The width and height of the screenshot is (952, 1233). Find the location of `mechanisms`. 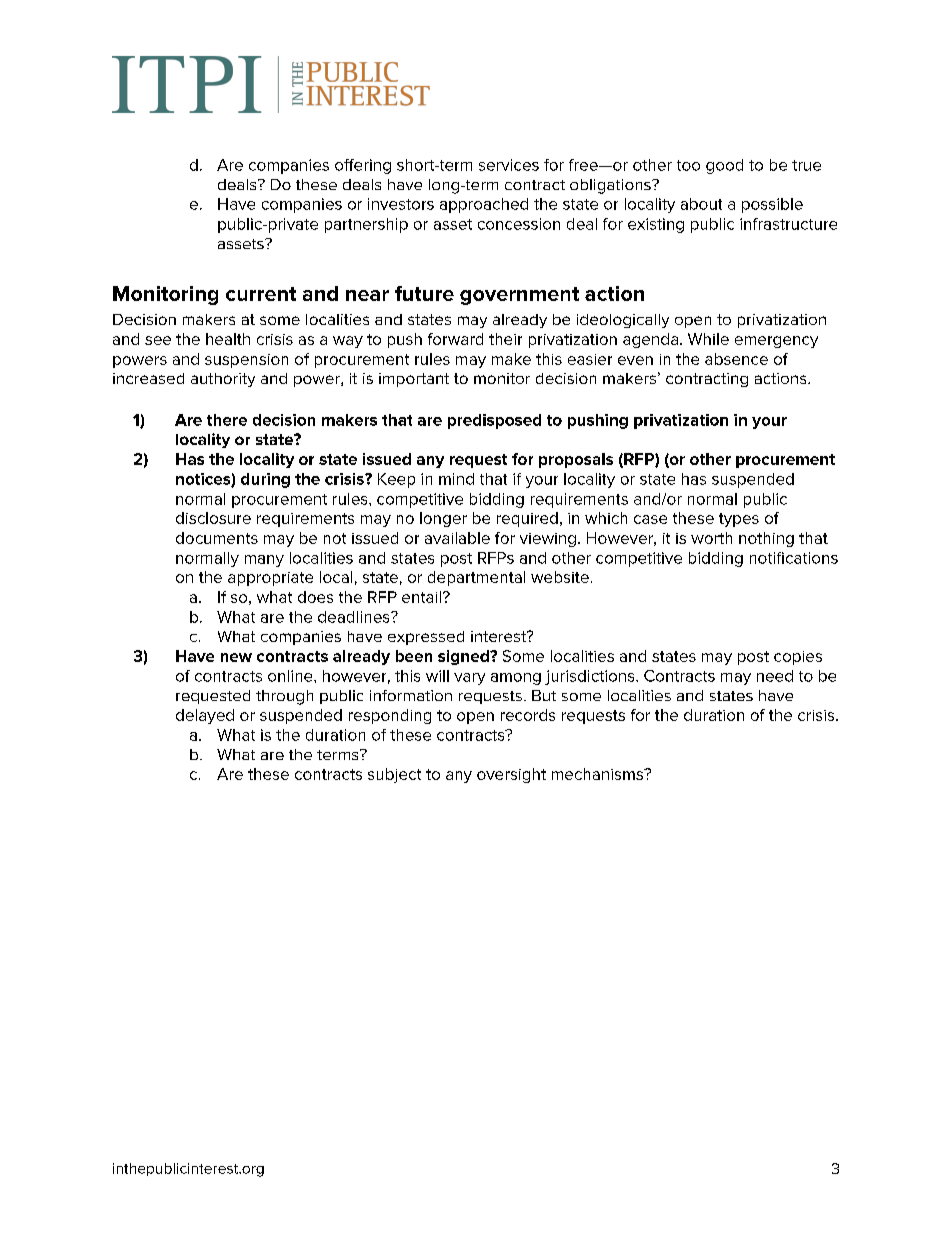

mechanisms is located at coordinates (598, 774).
